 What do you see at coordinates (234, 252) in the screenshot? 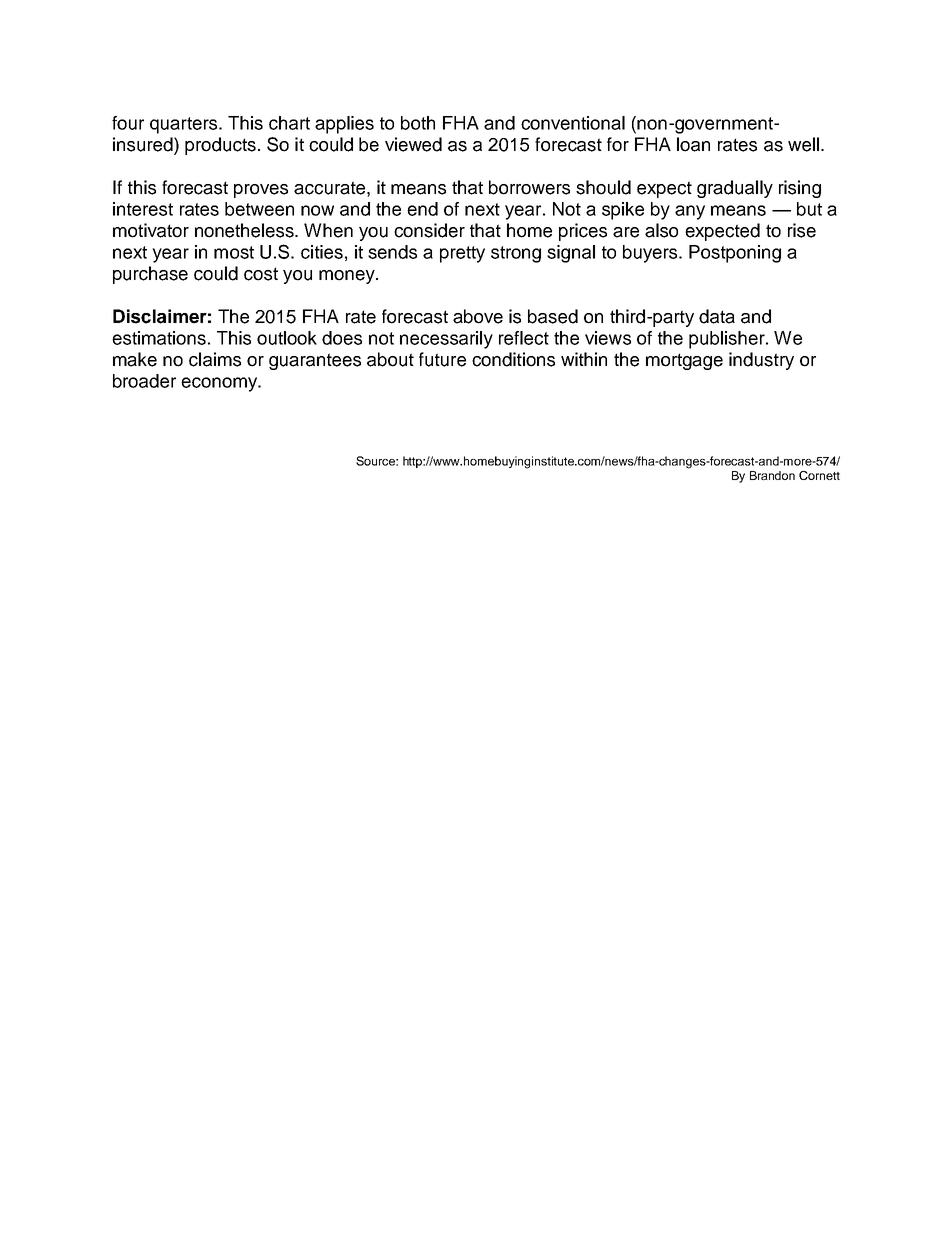
I see `most` at bounding box center [234, 252].
